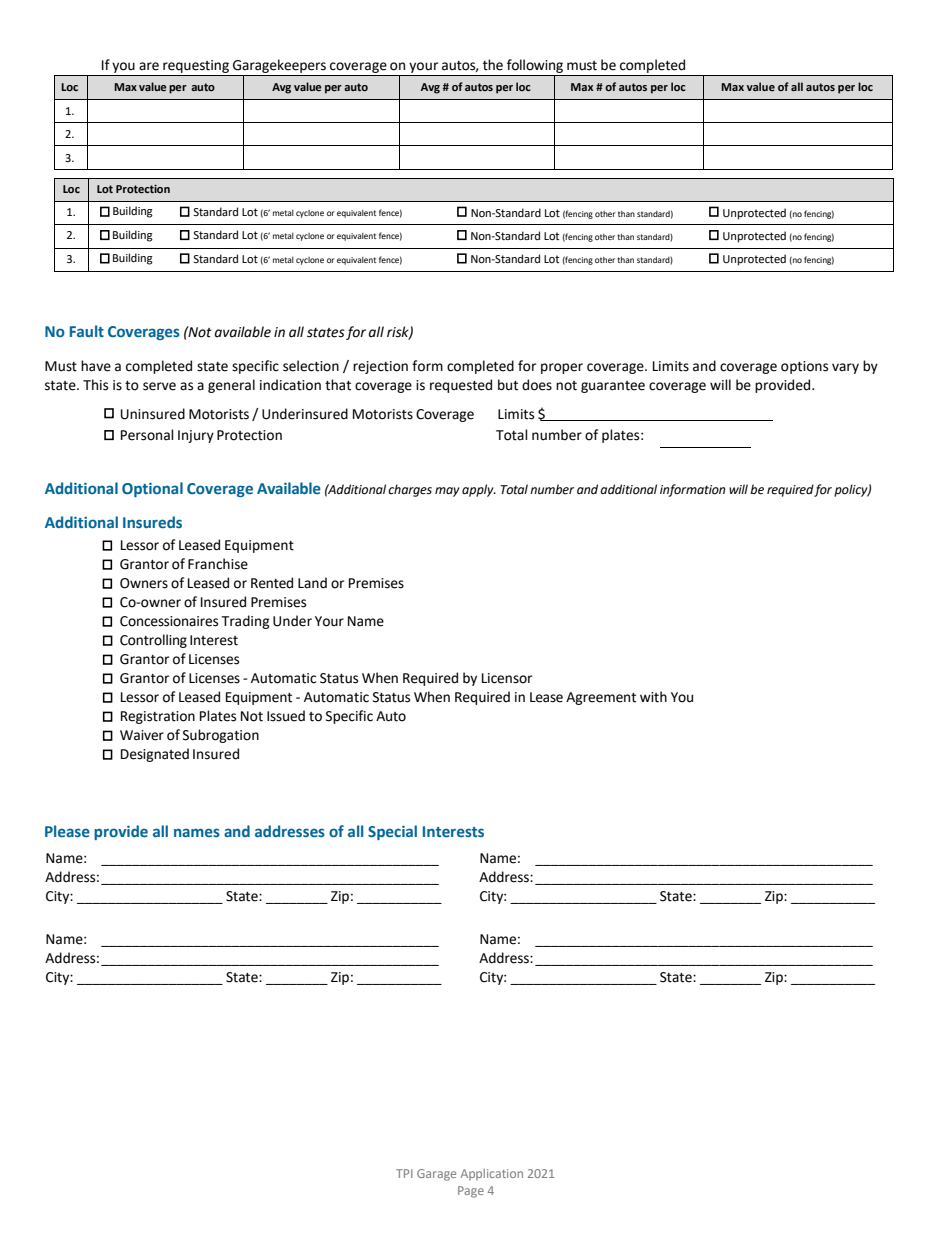 Image resolution: width=952 pixels, height=1233 pixels. I want to click on with, so click(653, 697).
